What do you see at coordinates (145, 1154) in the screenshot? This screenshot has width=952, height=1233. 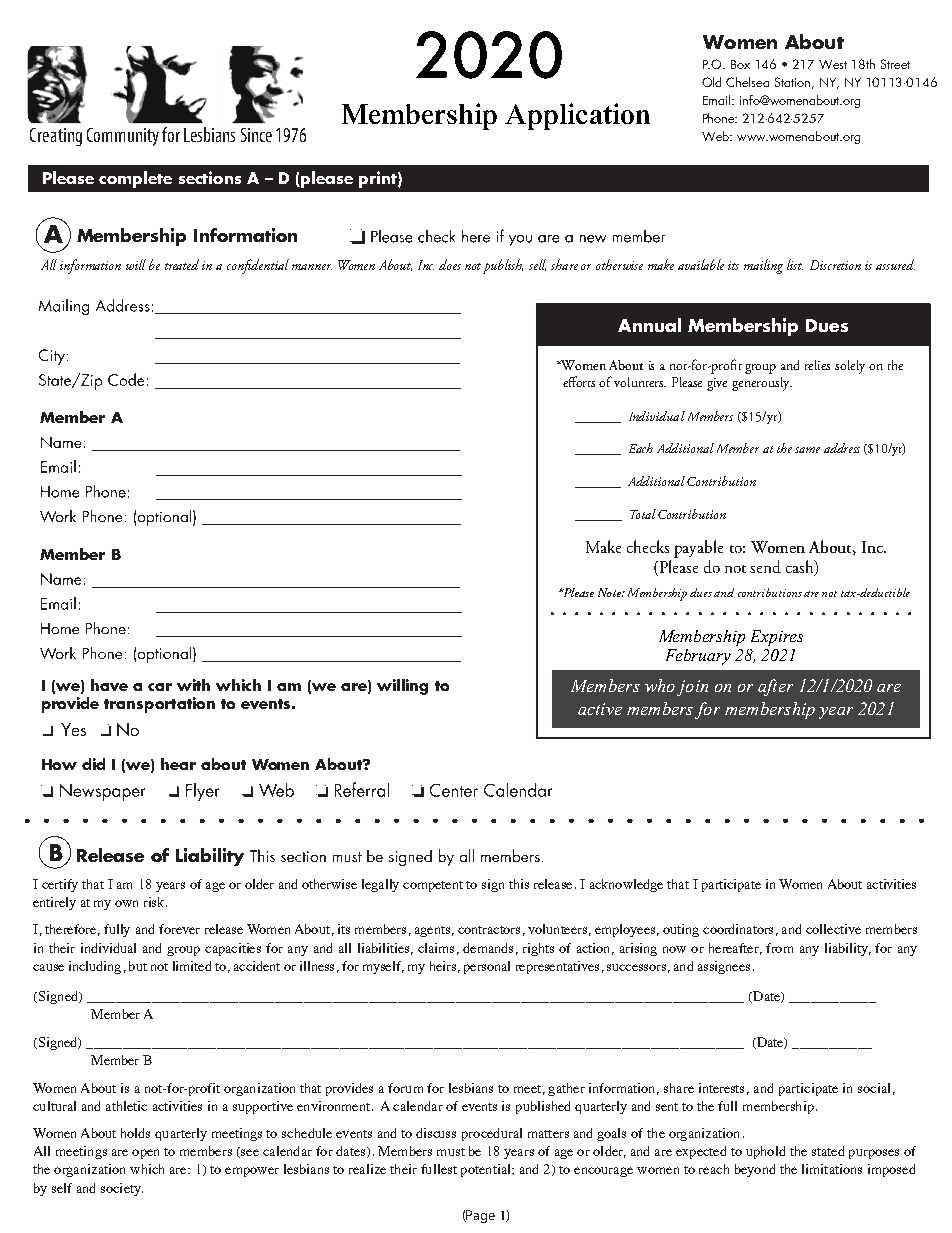 I see `open` at bounding box center [145, 1154].
